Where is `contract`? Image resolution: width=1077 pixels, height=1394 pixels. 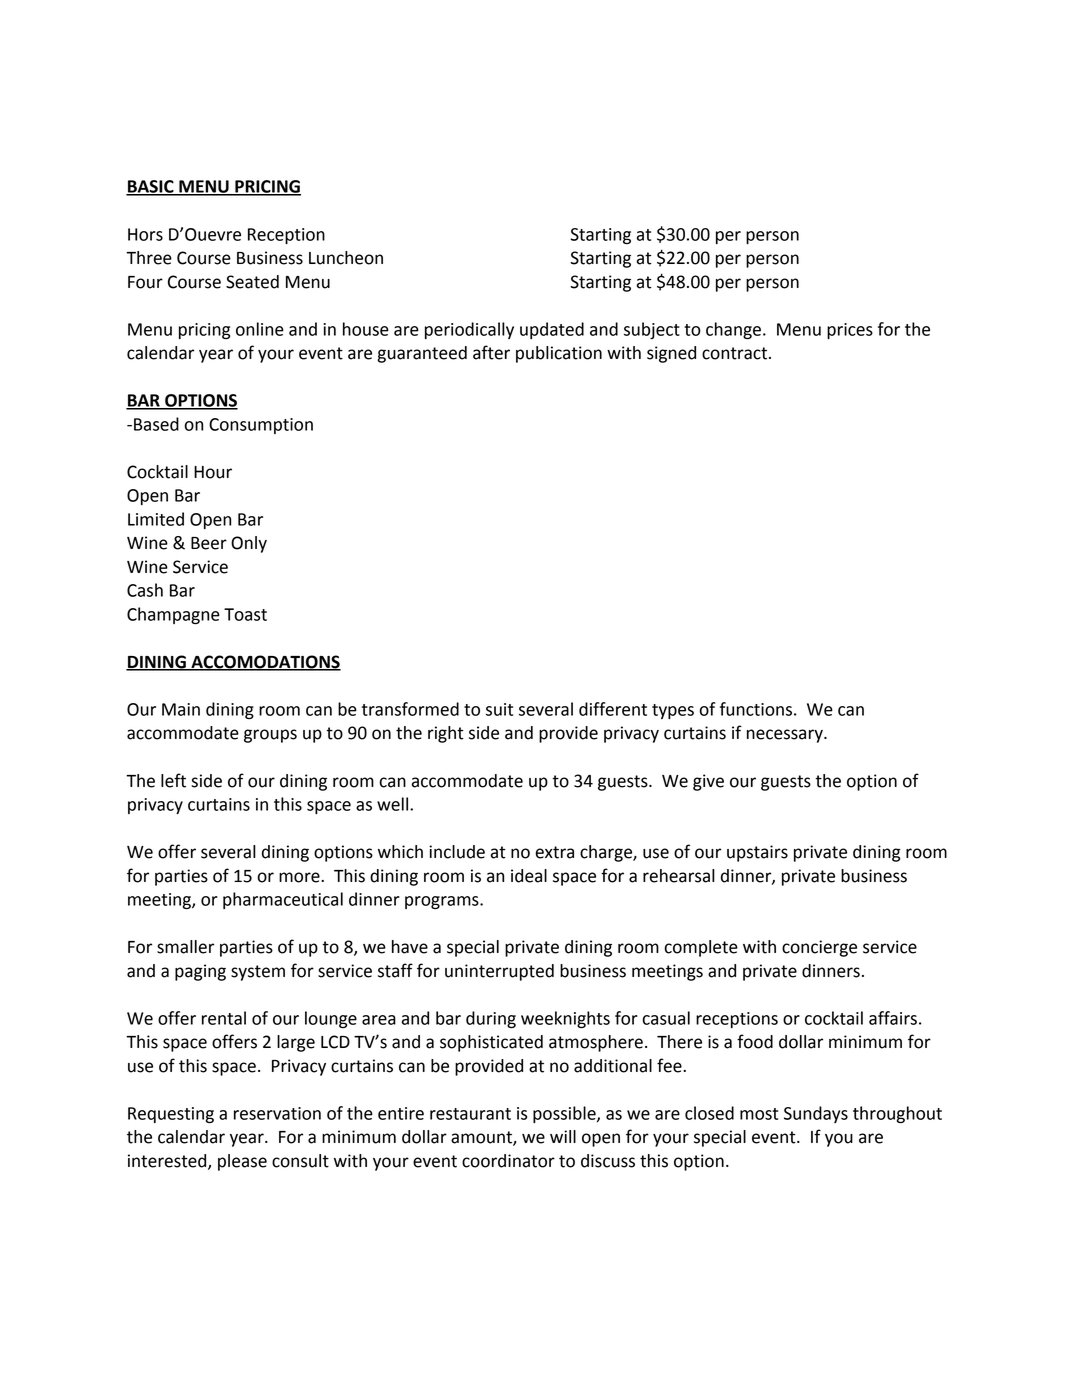
contract is located at coordinates (736, 353).
